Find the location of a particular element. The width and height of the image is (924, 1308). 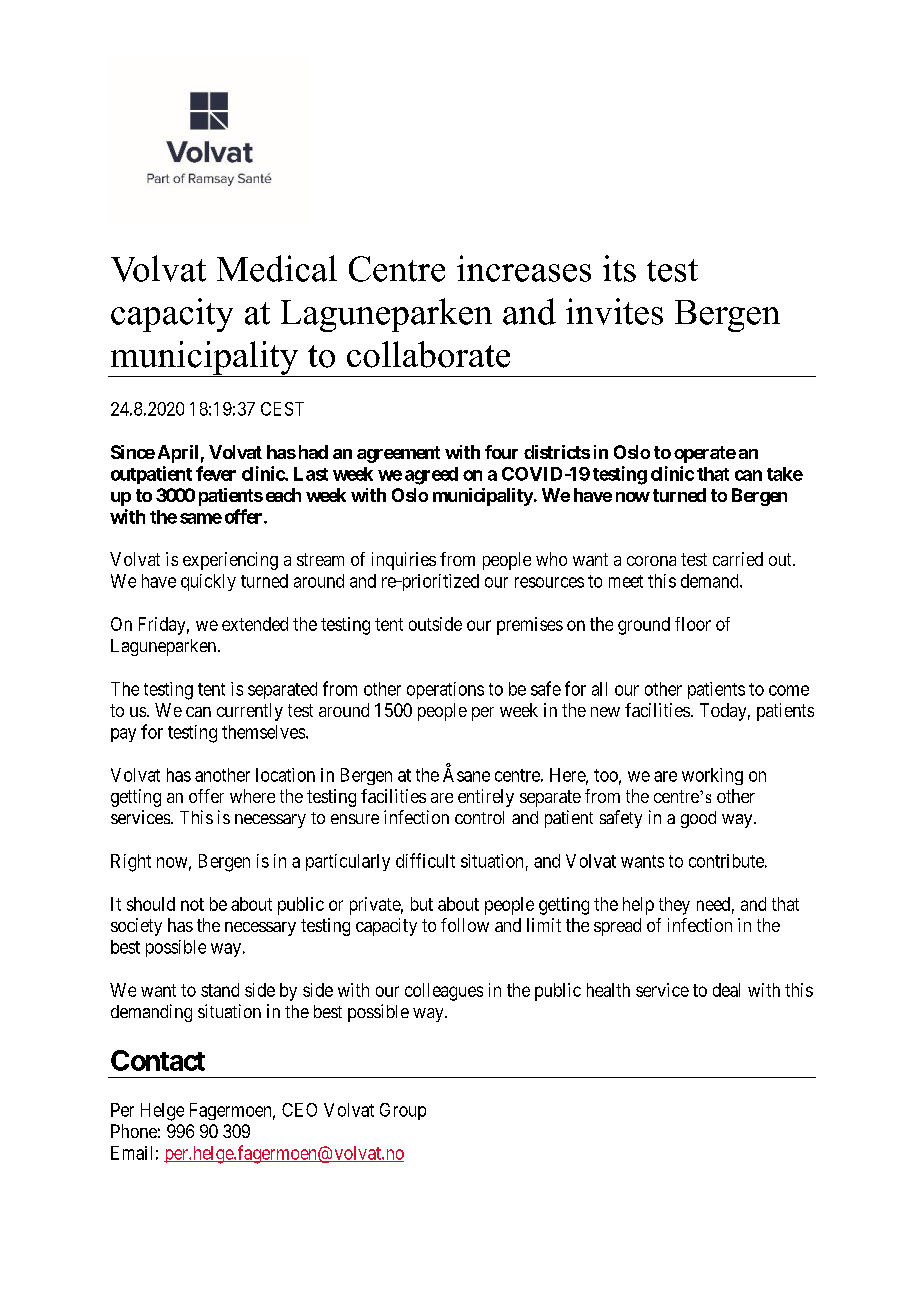

Group is located at coordinates (403, 1111).
